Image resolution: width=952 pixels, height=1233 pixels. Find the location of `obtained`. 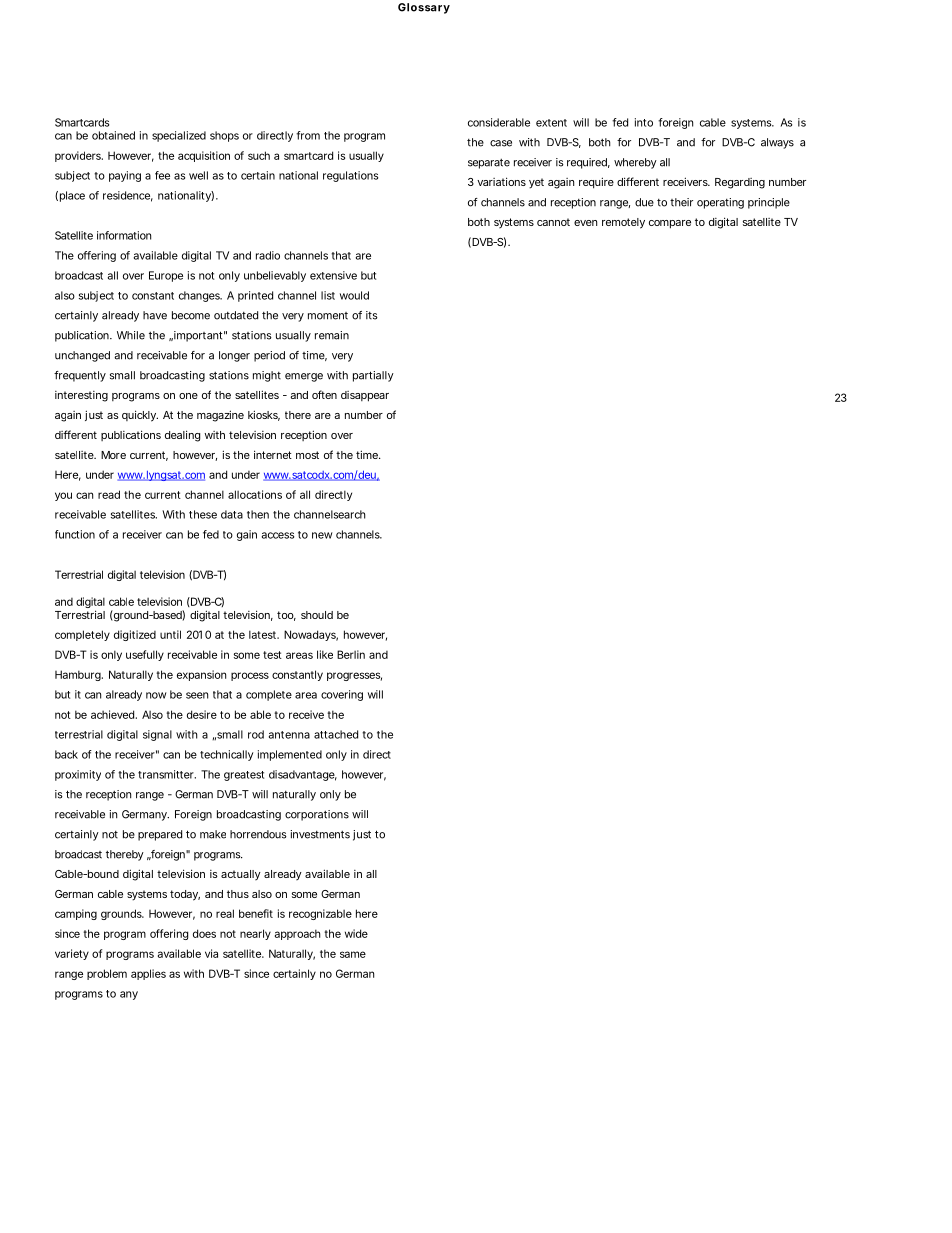

obtained is located at coordinates (113, 135).
